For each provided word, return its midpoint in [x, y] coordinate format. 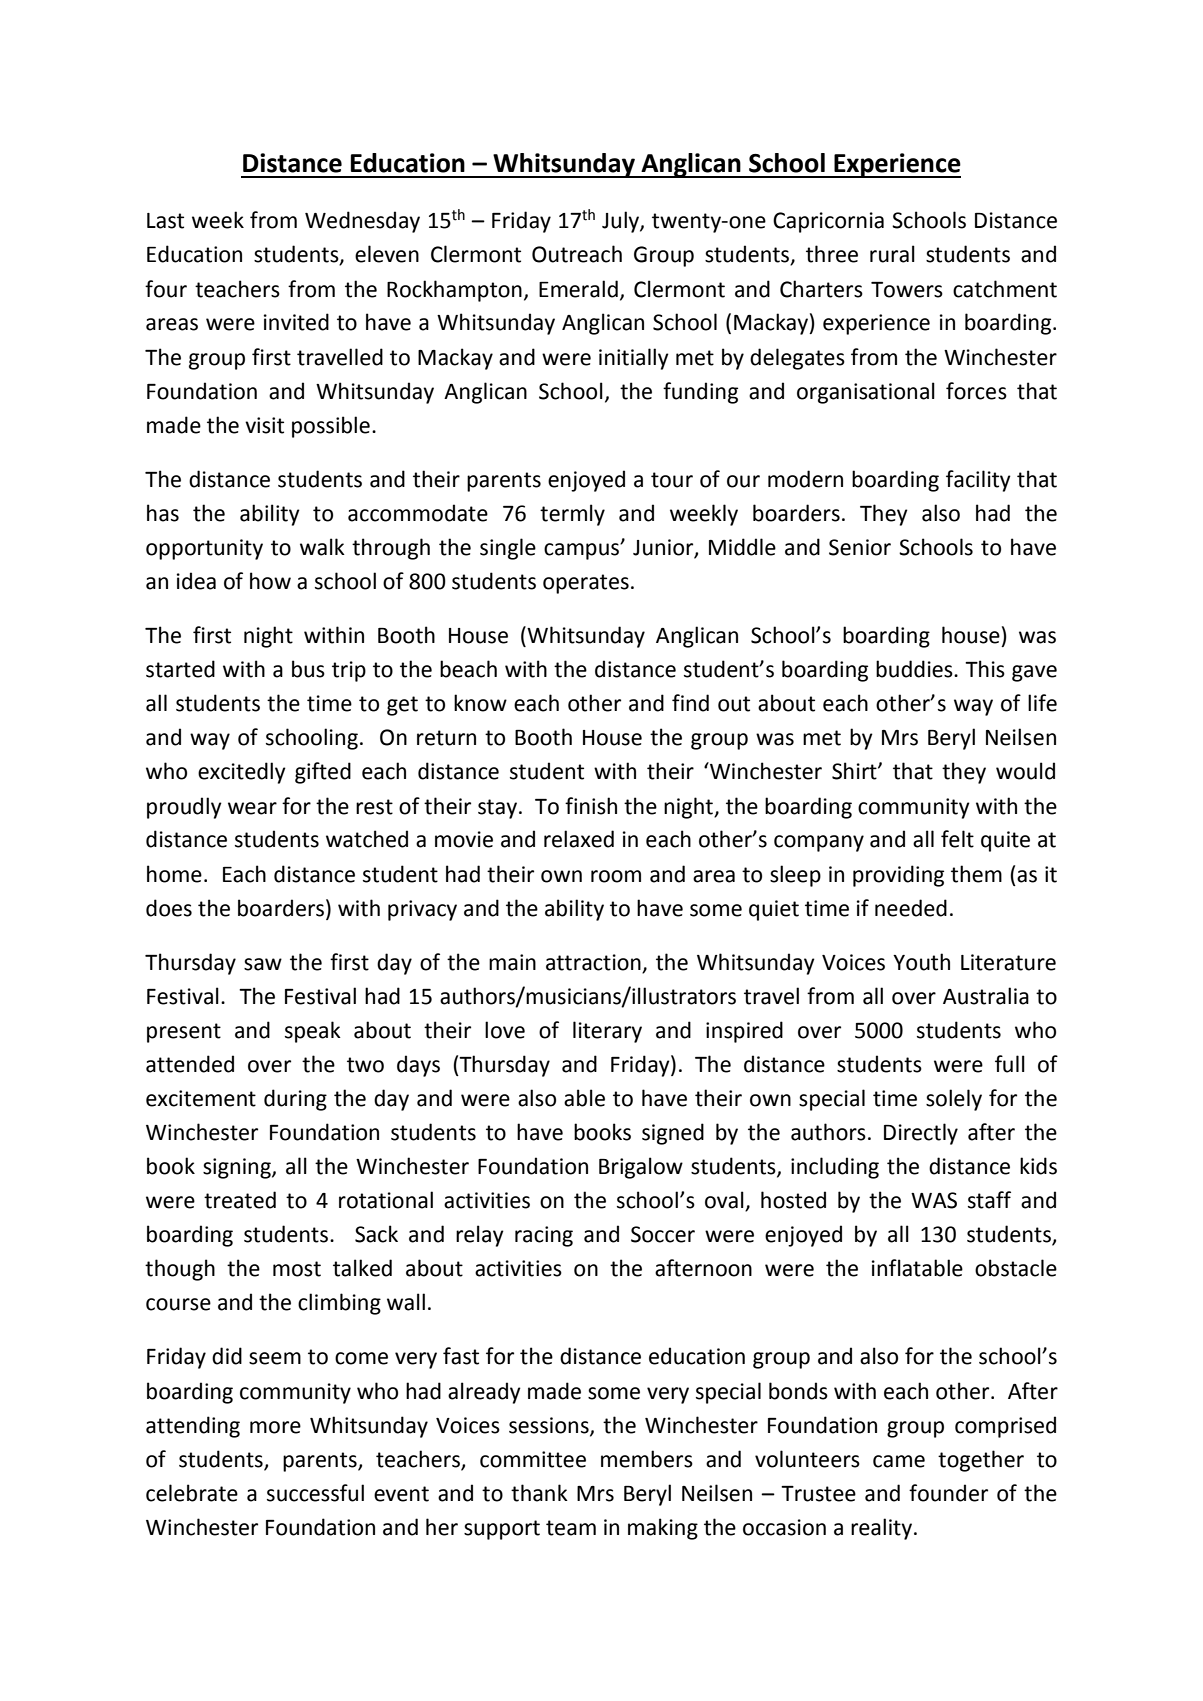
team [571, 1528]
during [295, 1100]
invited [296, 322]
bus [308, 669]
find [690, 703]
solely [954, 1100]
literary [607, 1032]
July [621, 222]
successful [315, 1493]
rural [892, 254]
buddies [915, 669]
